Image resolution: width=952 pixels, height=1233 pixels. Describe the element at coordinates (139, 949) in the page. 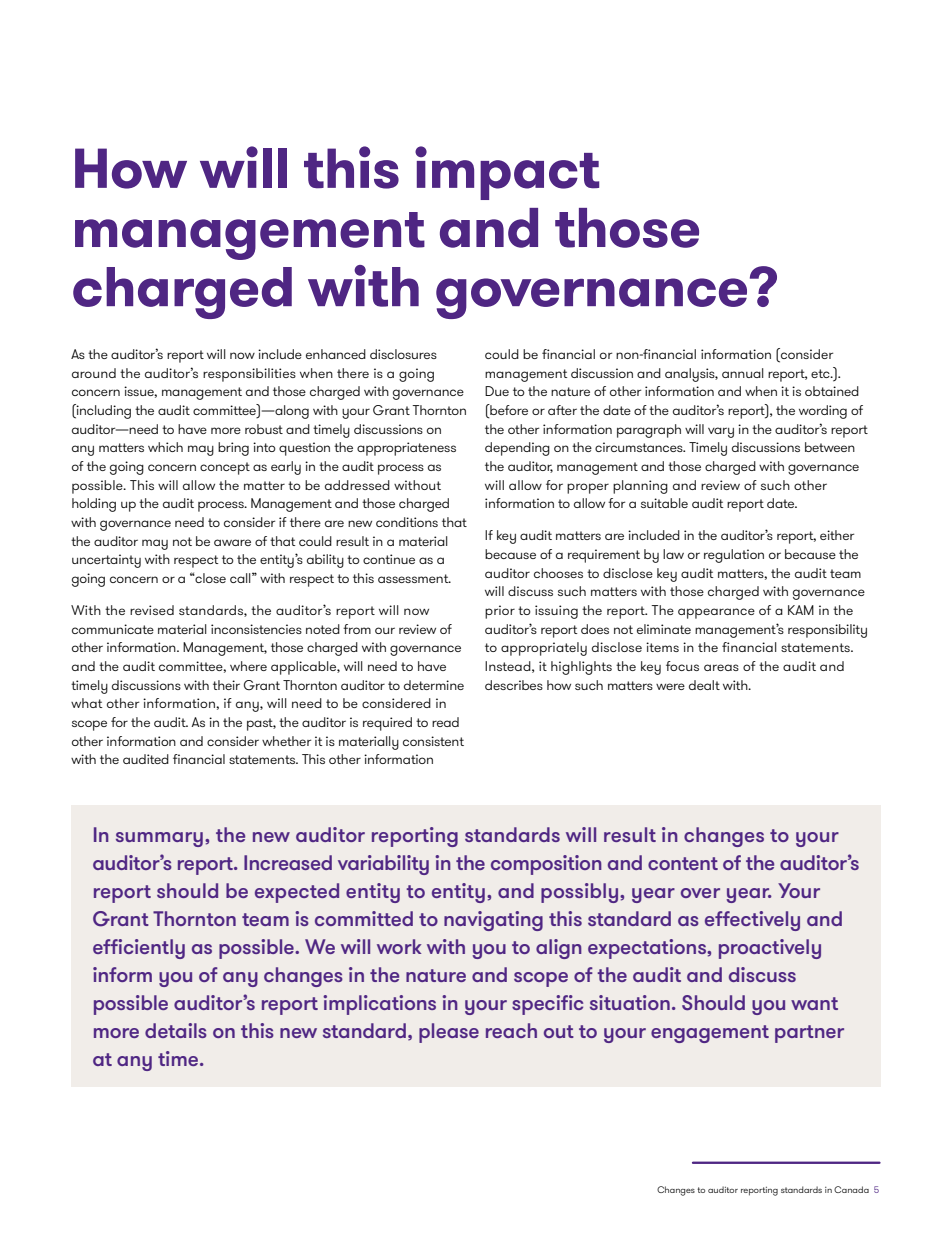

I see `efficiently` at that location.
